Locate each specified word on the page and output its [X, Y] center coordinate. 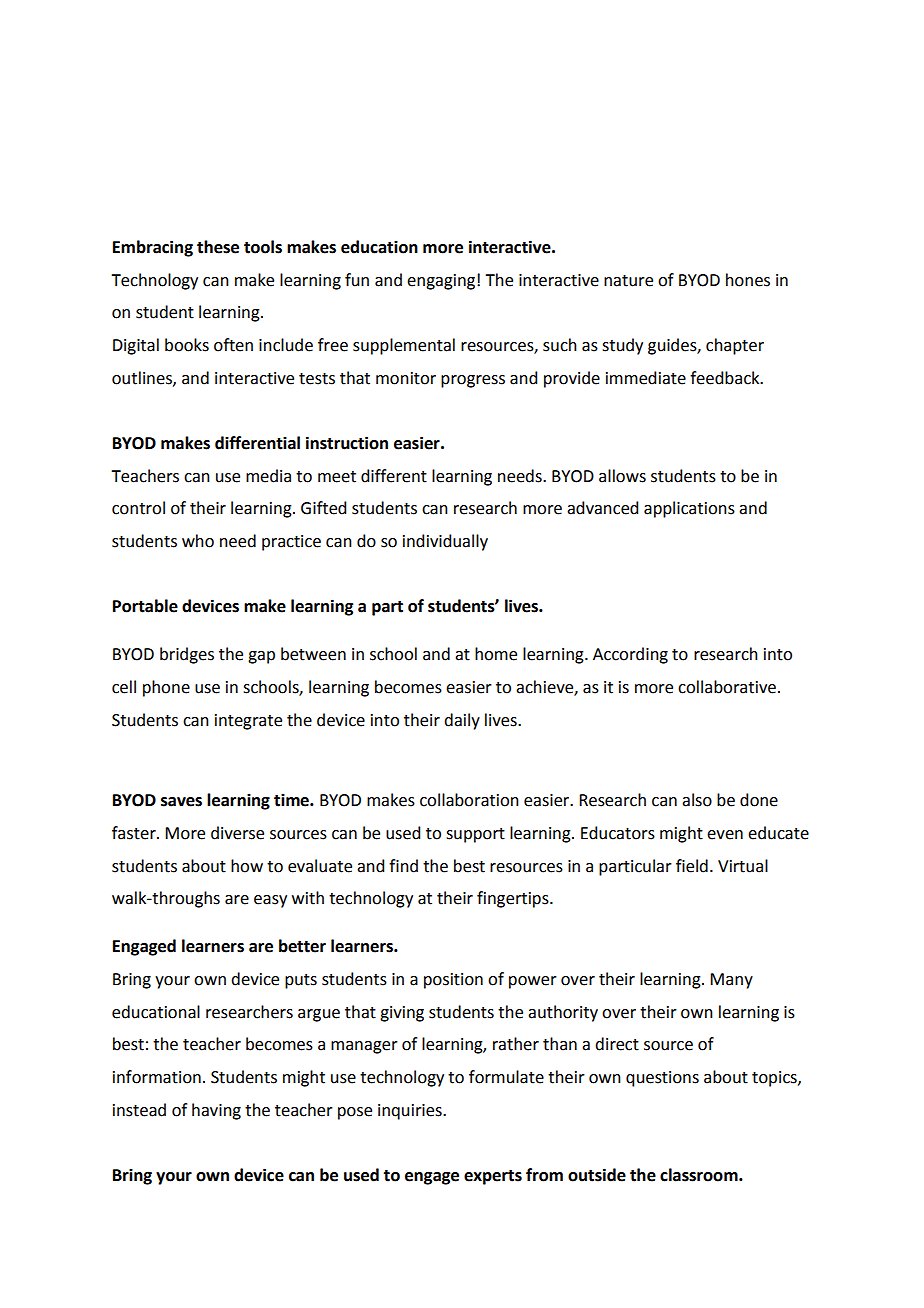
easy [270, 901]
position [453, 981]
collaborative [727, 687]
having [216, 1111]
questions [662, 1079]
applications [689, 509]
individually [445, 542]
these [218, 247]
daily [462, 721]
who [198, 541]
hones [748, 280]
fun [357, 280]
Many [731, 981]
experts [493, 1177]
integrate [248, 722]
